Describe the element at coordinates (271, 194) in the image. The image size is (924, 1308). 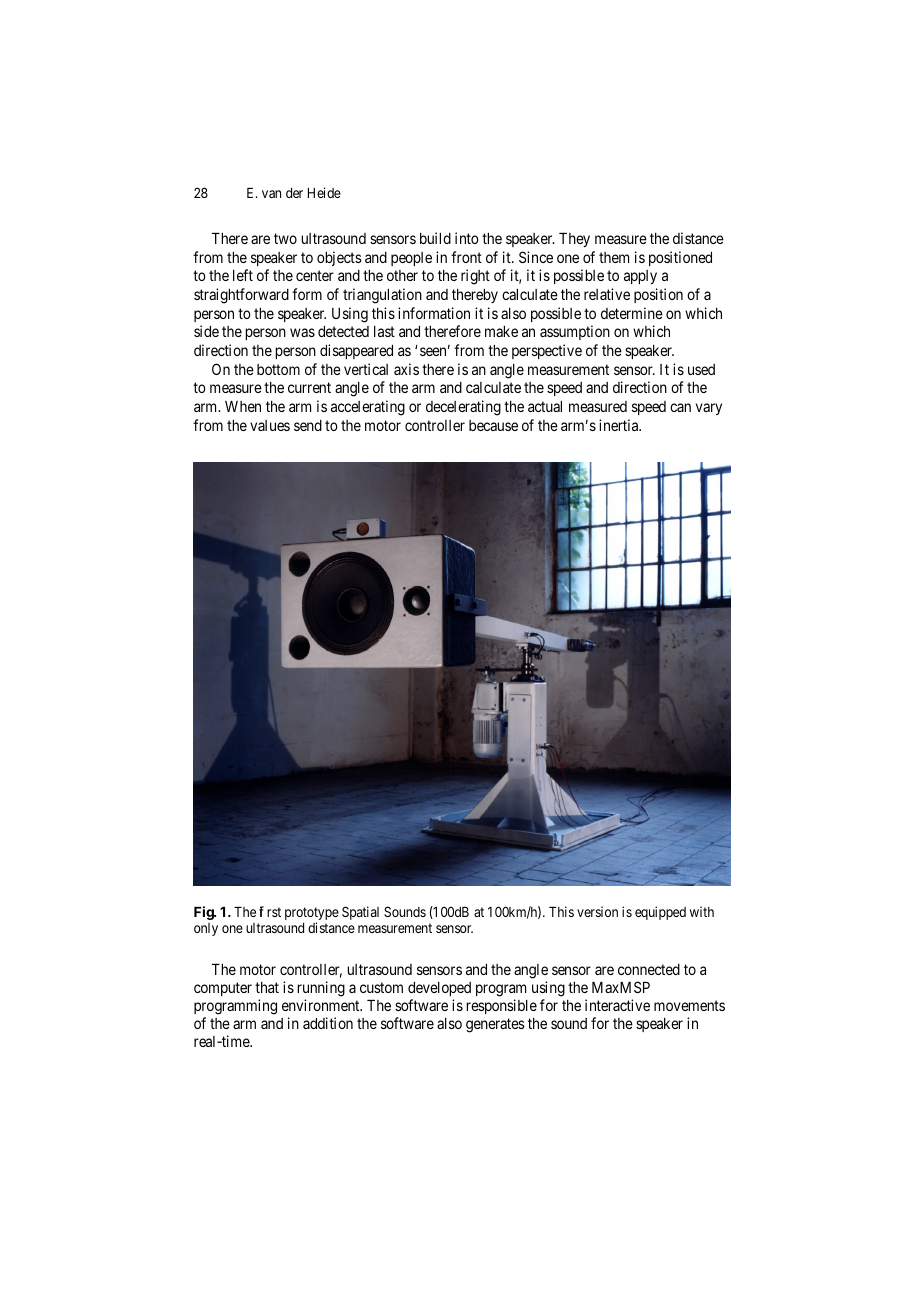
I see `van` at that location.
